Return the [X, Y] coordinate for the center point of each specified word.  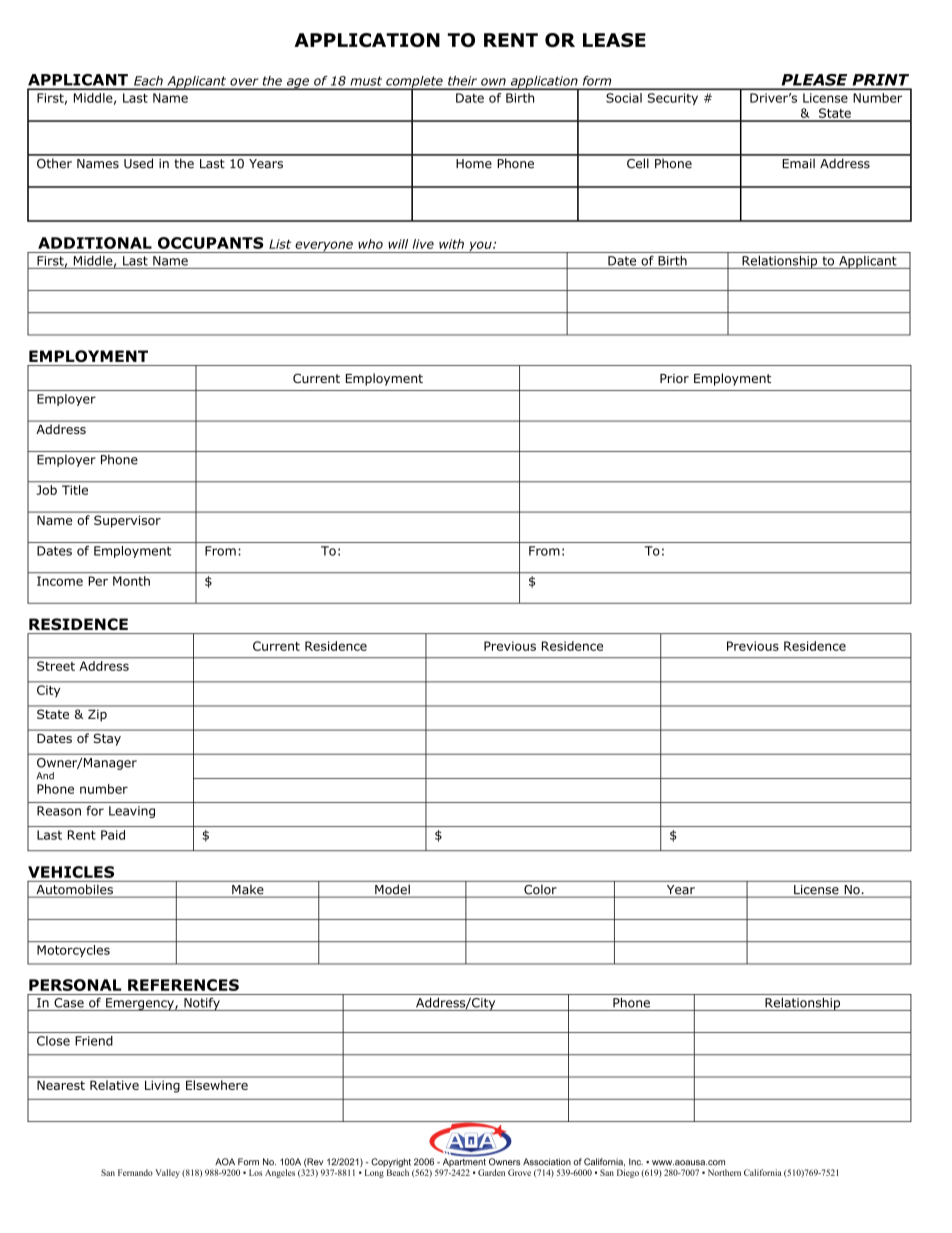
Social [624, 98]
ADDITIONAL [95, 243]
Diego [628, 1173]
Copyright [391, 1164]
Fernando [135, 1172]
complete [414, 83]
